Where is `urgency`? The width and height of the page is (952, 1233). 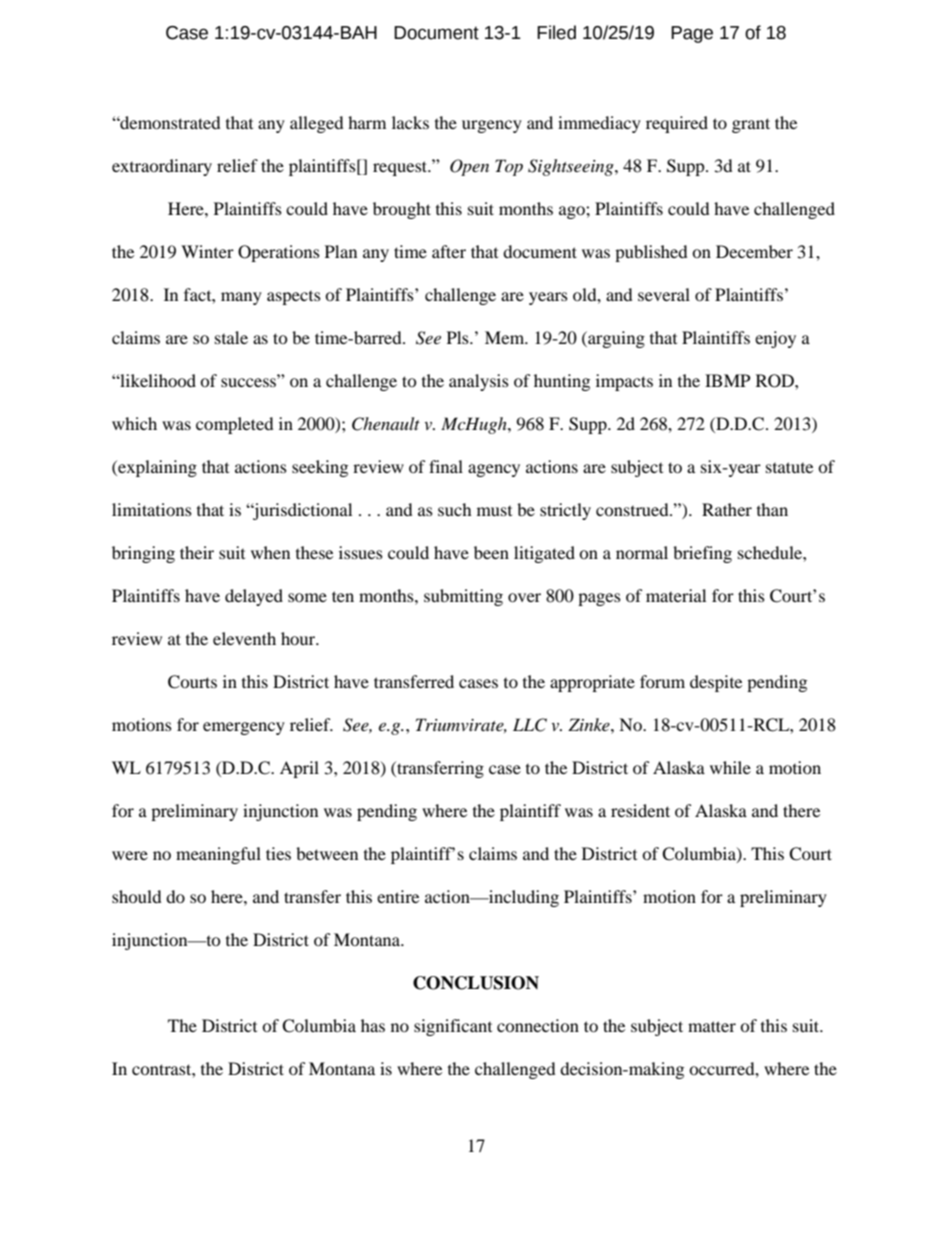
urgency is located at coordinates (492, 126).
